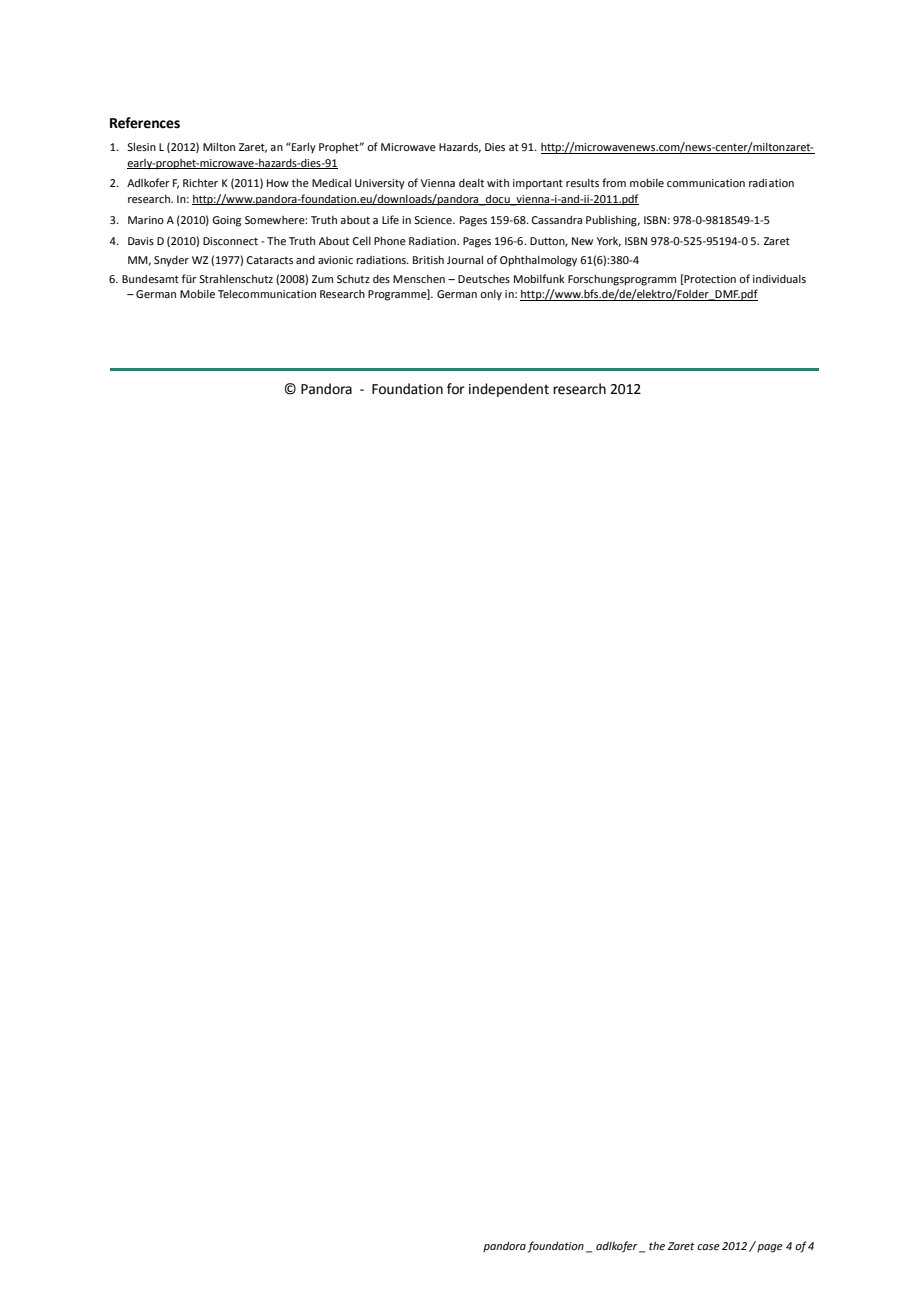  Describe the element at coordinates (708, 1247) in the screenshot. I see `case` at that location.
